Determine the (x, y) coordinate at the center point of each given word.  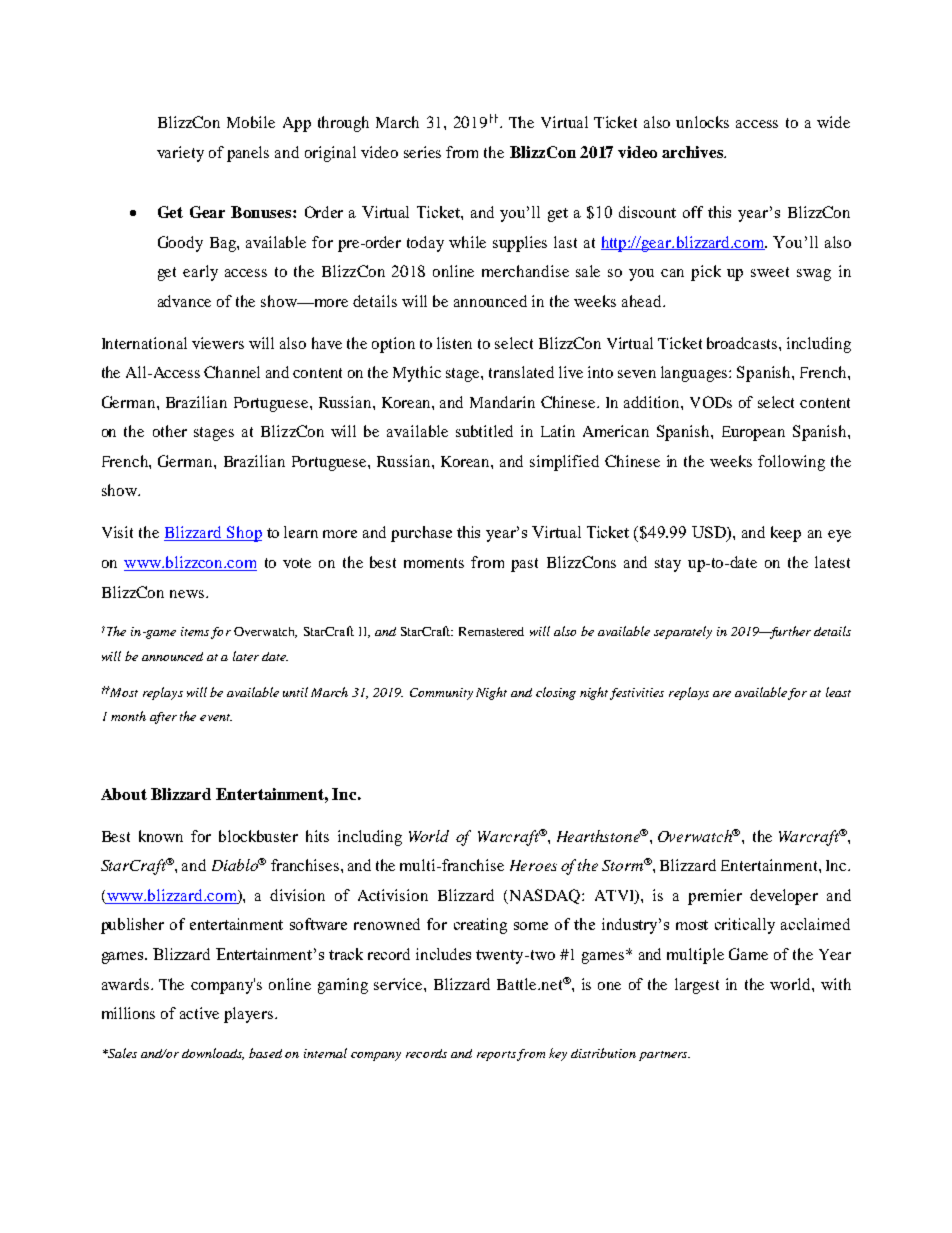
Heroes (533, 865)
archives (693, 152)
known (161, 836)
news (188, 594)
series (422, 152)
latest (832, 562)
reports (496, 1056)
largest (697, 986)
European (753, 433)
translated (521, 372)
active (199, 1013)
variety (180, 154)
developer (784, 897)
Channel (232, 372)
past (524, 565)
